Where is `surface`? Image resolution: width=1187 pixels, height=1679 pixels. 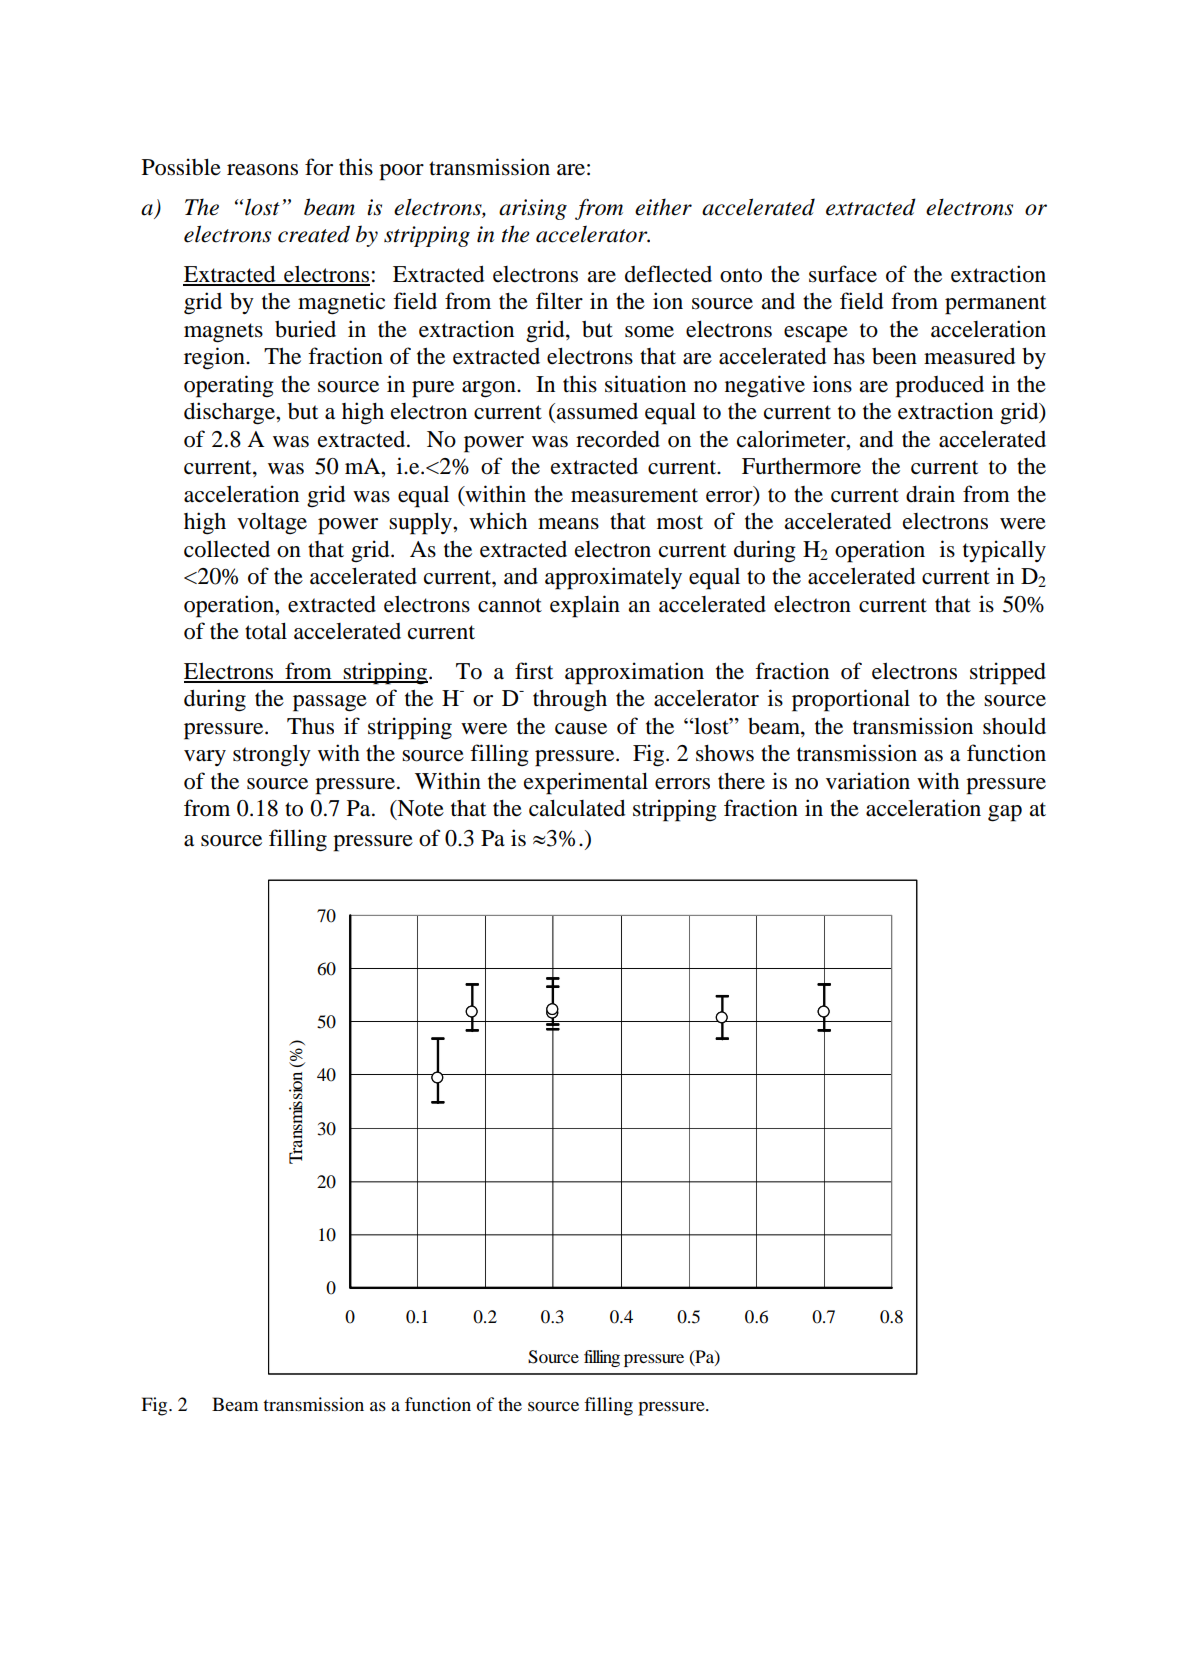
surface is located at coordinates (843, 274).
